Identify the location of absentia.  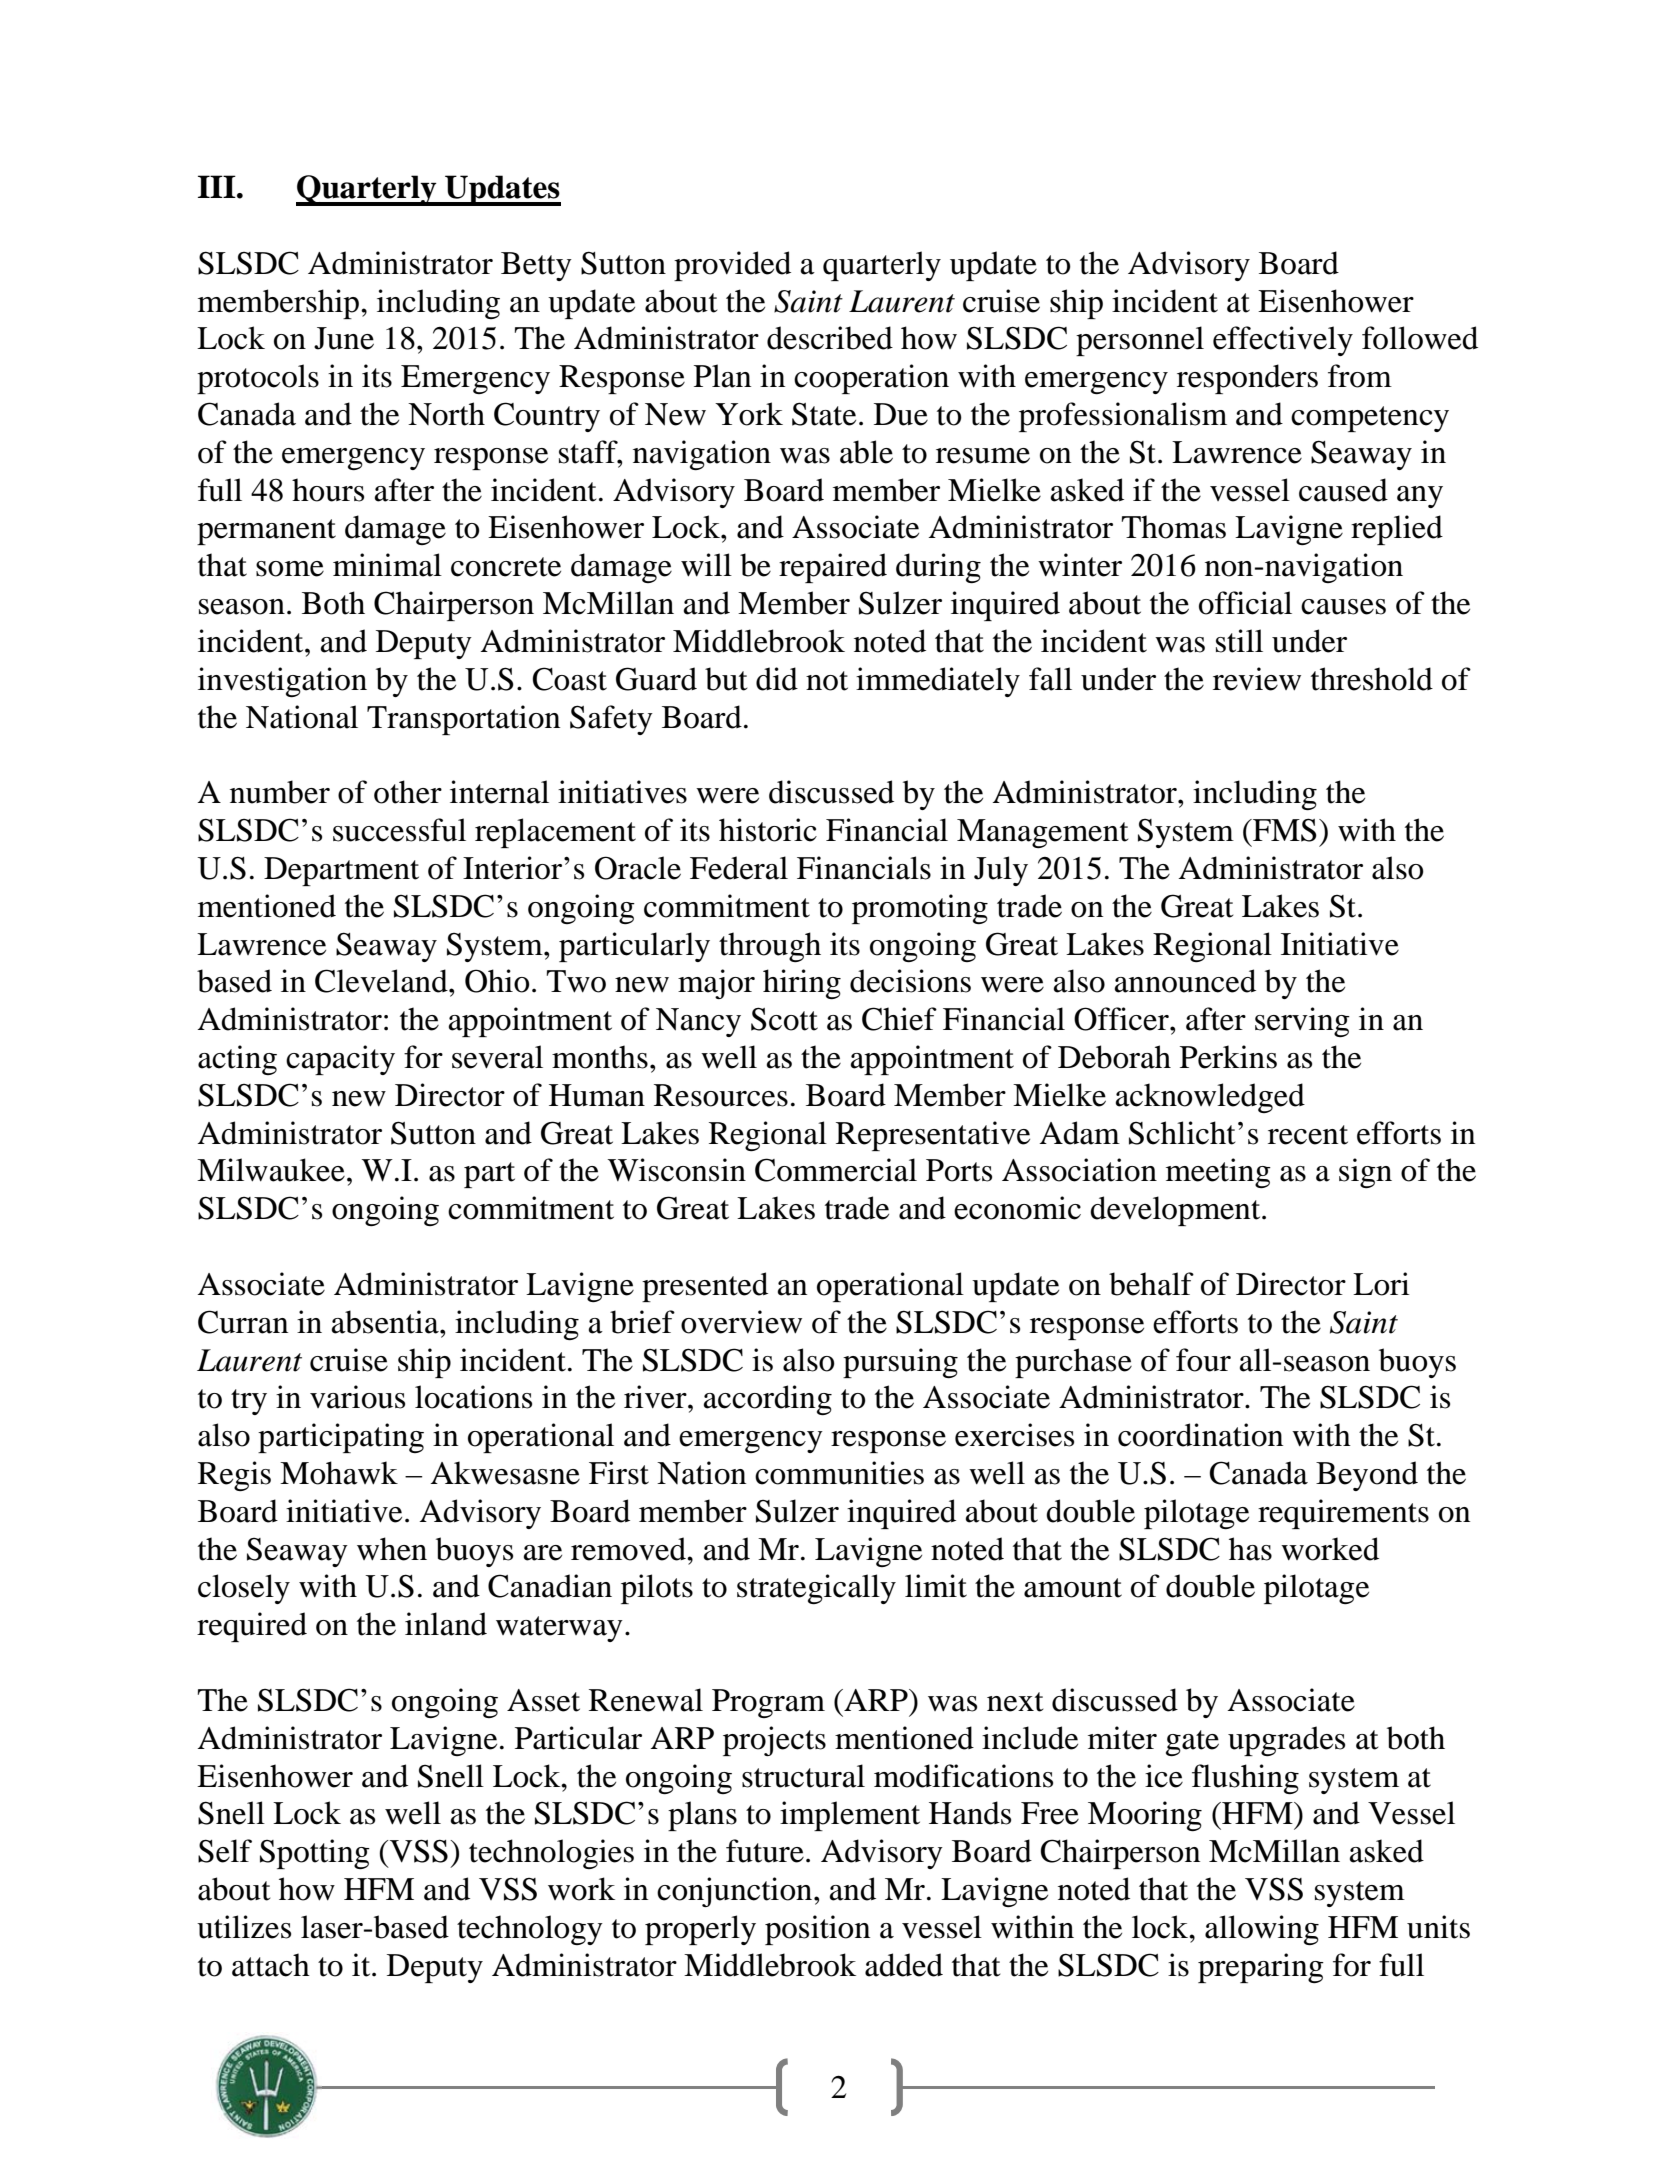
(386, 1322).
